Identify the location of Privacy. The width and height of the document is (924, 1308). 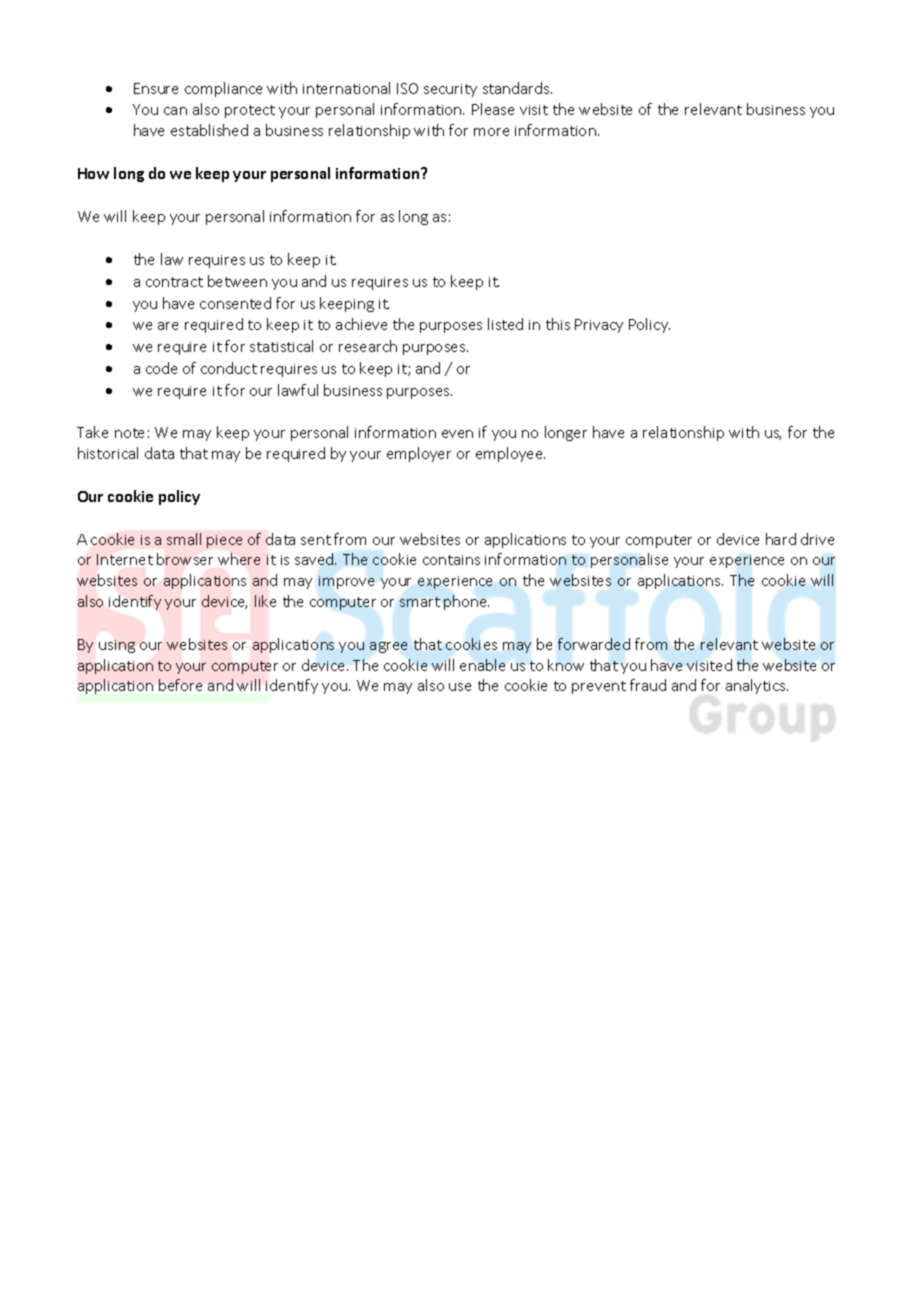
(599, 326).
